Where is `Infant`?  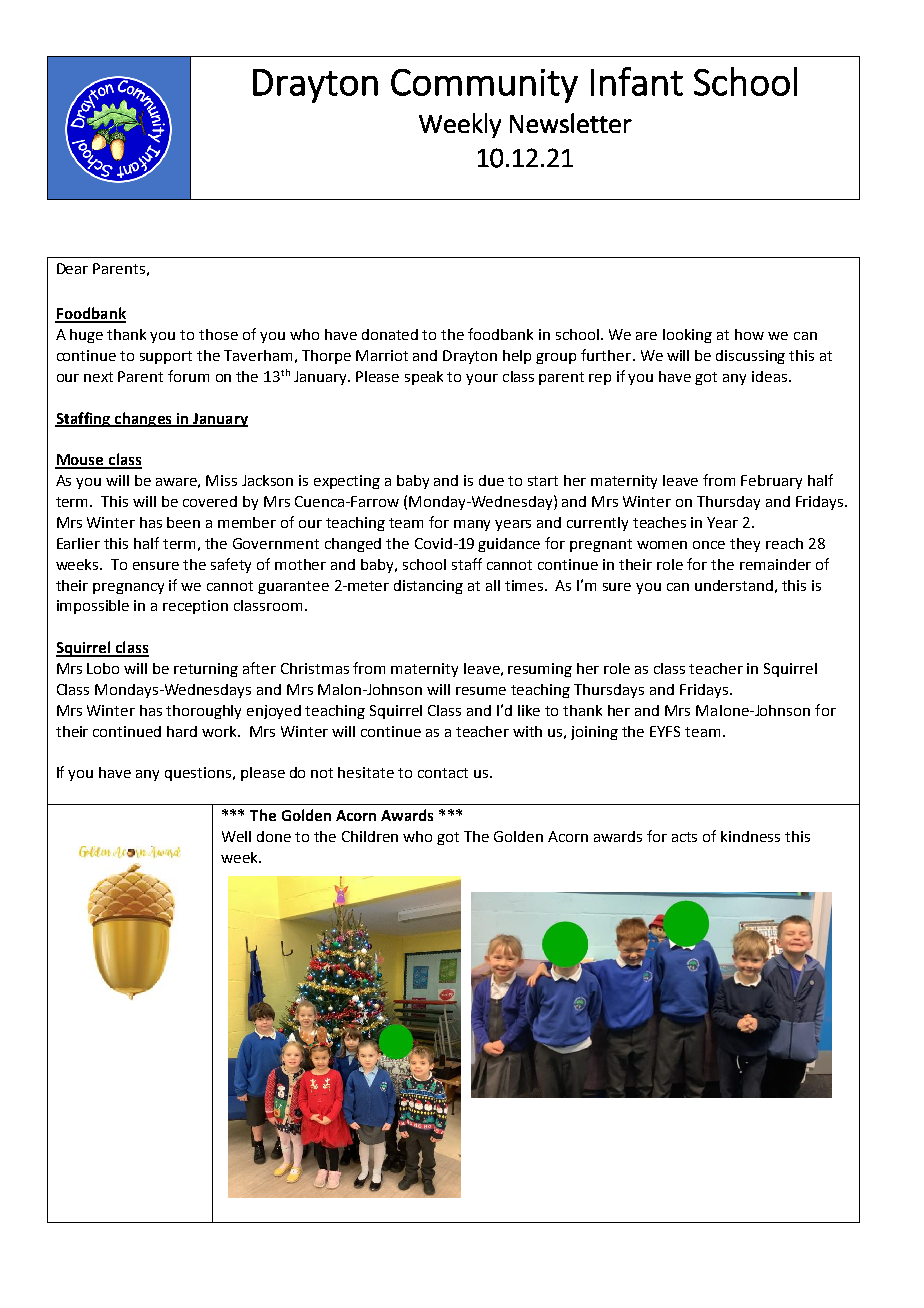 Infant is located at coordinates (637, 81).
